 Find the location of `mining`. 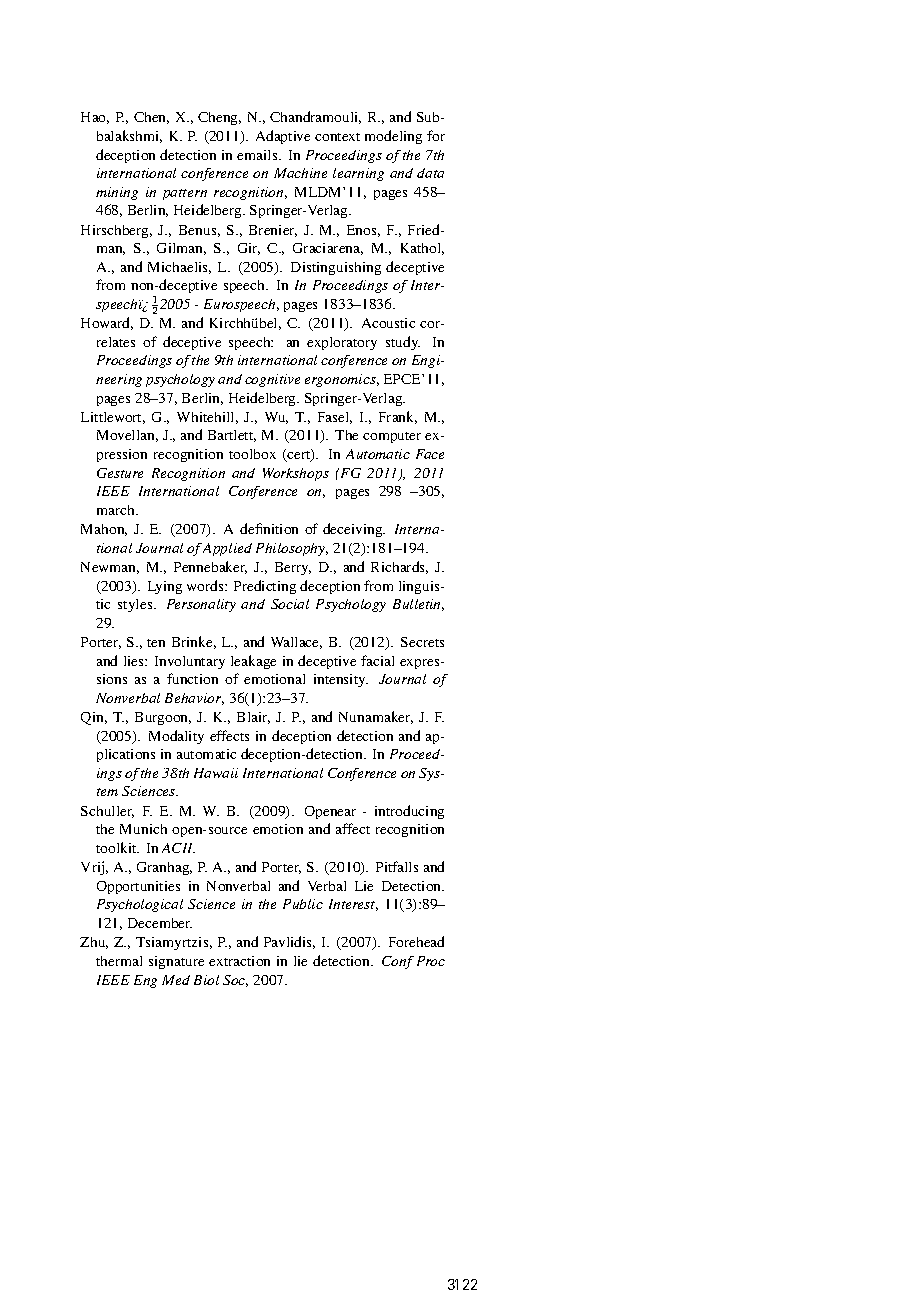

mining is located at coordinates (117, 193).
